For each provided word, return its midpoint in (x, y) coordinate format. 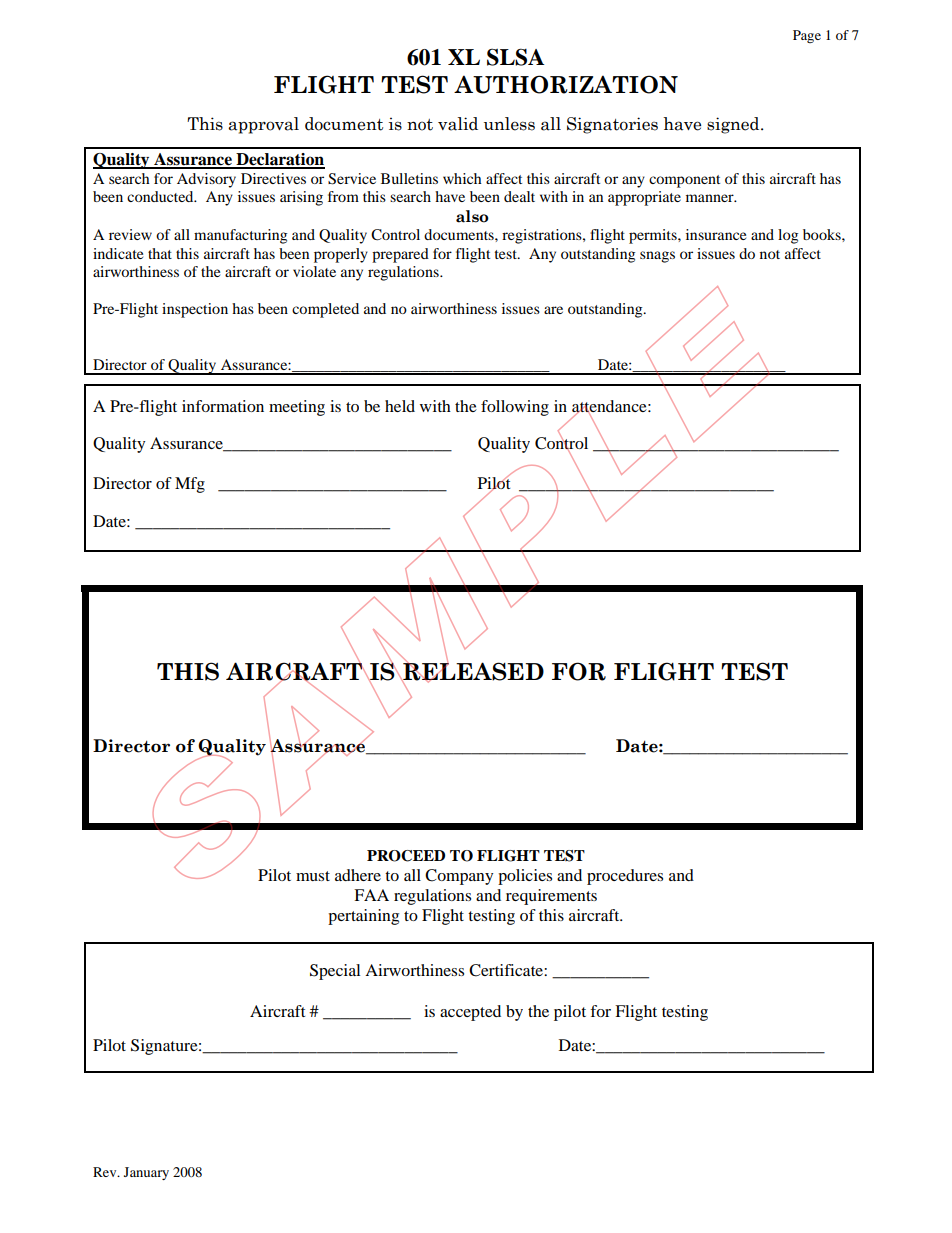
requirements (551, 897)
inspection (195, 310)
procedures (625, 877)
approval (263, 125)
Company (459, 877)
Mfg (190, 485)
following (515, 408)
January (146, 1173)
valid (458, 124)
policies (525, 877)
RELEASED (472, 671)
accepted (470, 1013)
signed (734, 125)
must (313, 876)
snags (657, 257)
